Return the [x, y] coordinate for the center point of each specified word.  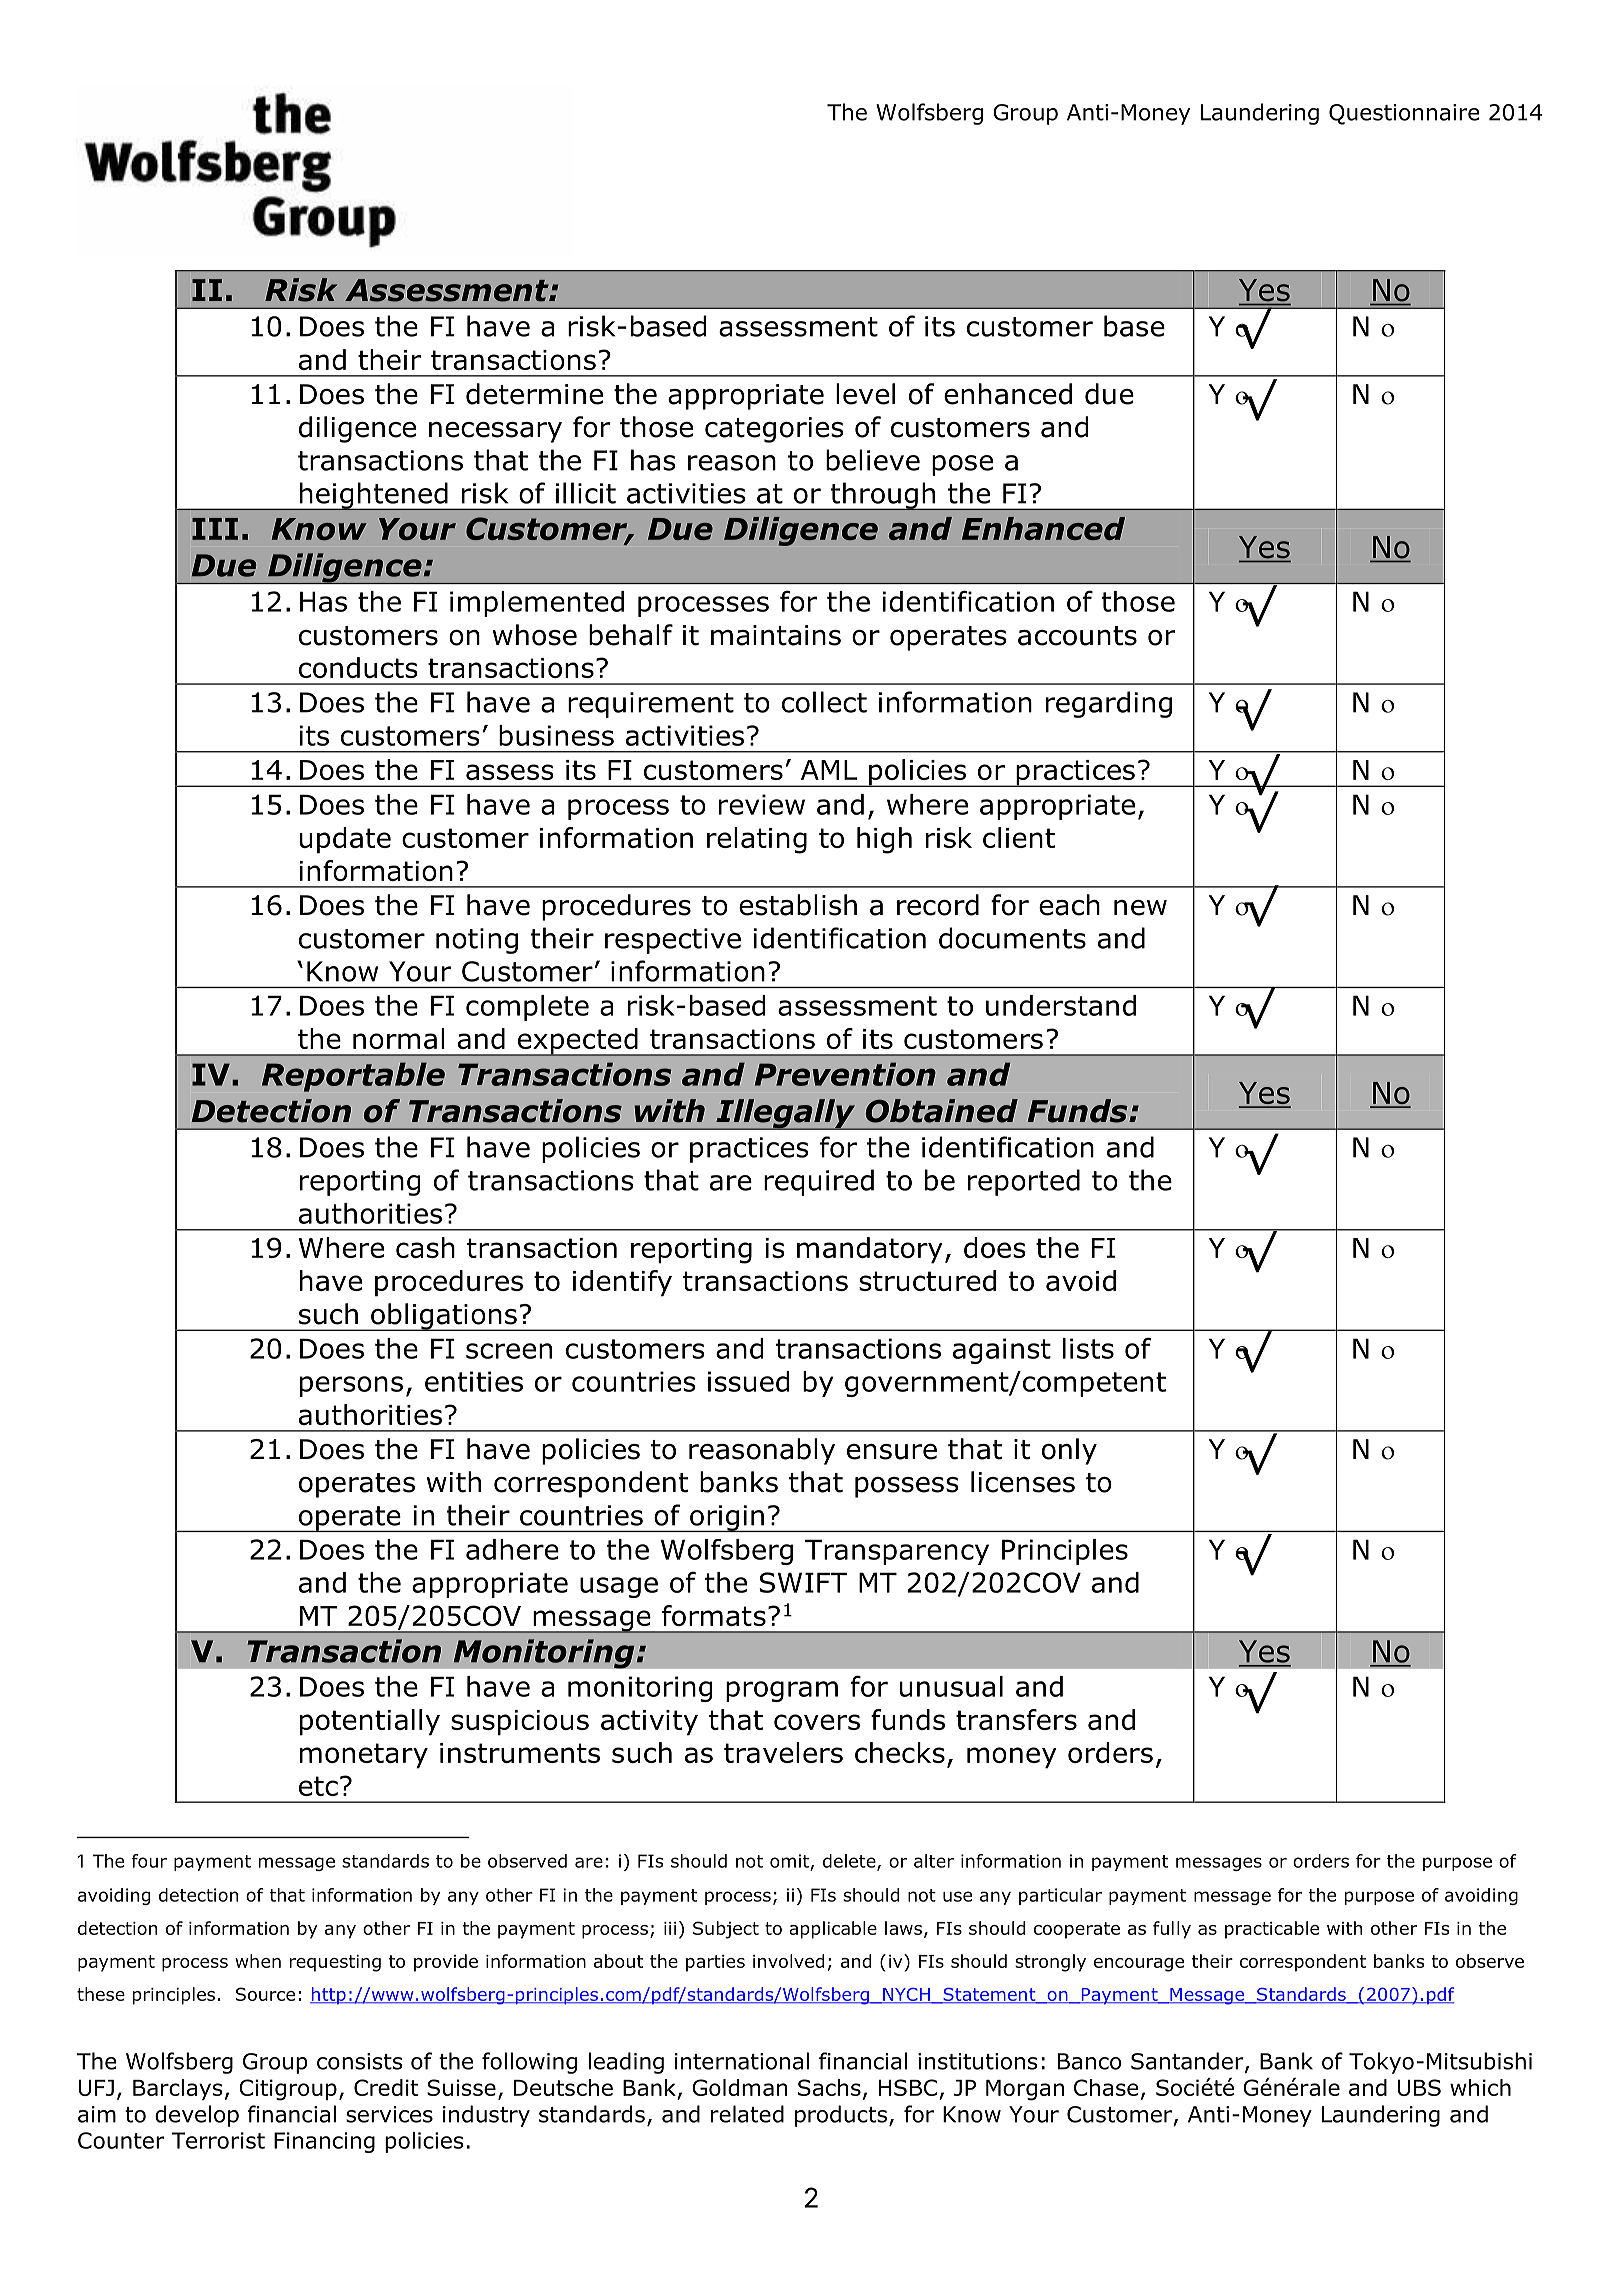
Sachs [829, 2087]
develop [197, 2116]
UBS [1419, 2087]
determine [534, 394]
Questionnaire [1404, 114]
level [865, 394]
